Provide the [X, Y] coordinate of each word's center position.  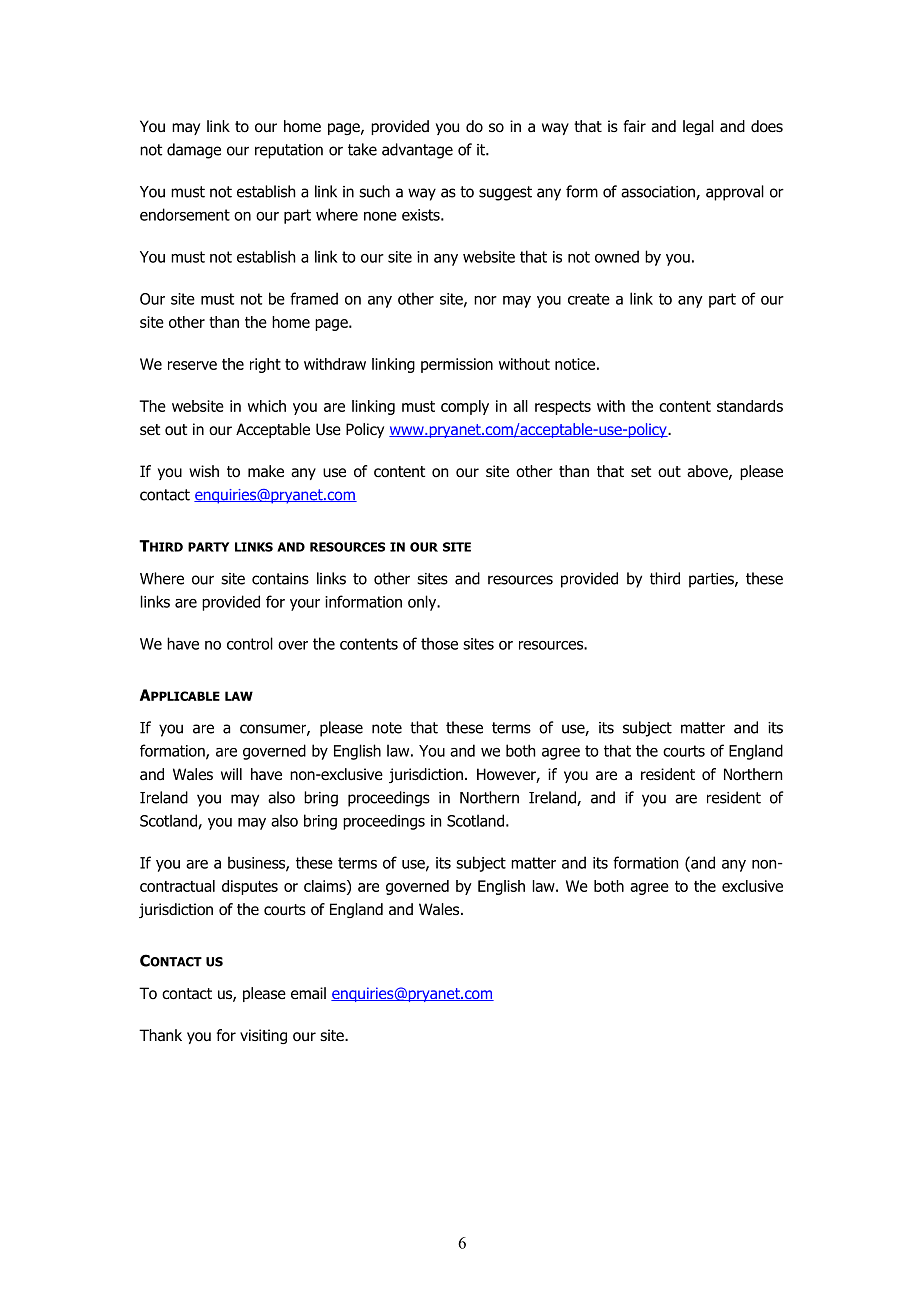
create [589, 299]
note [387, 728]
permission [457, 365]
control [250, 643]
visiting [263, 1036]
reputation [289, 151]
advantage [417, 151]
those [439, 643]
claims [326, 887]
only [423, 603]
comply [465, 407]
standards [750, 406]
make [266, 471]
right [265, 365]
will [231, 774]
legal [698, 127]
